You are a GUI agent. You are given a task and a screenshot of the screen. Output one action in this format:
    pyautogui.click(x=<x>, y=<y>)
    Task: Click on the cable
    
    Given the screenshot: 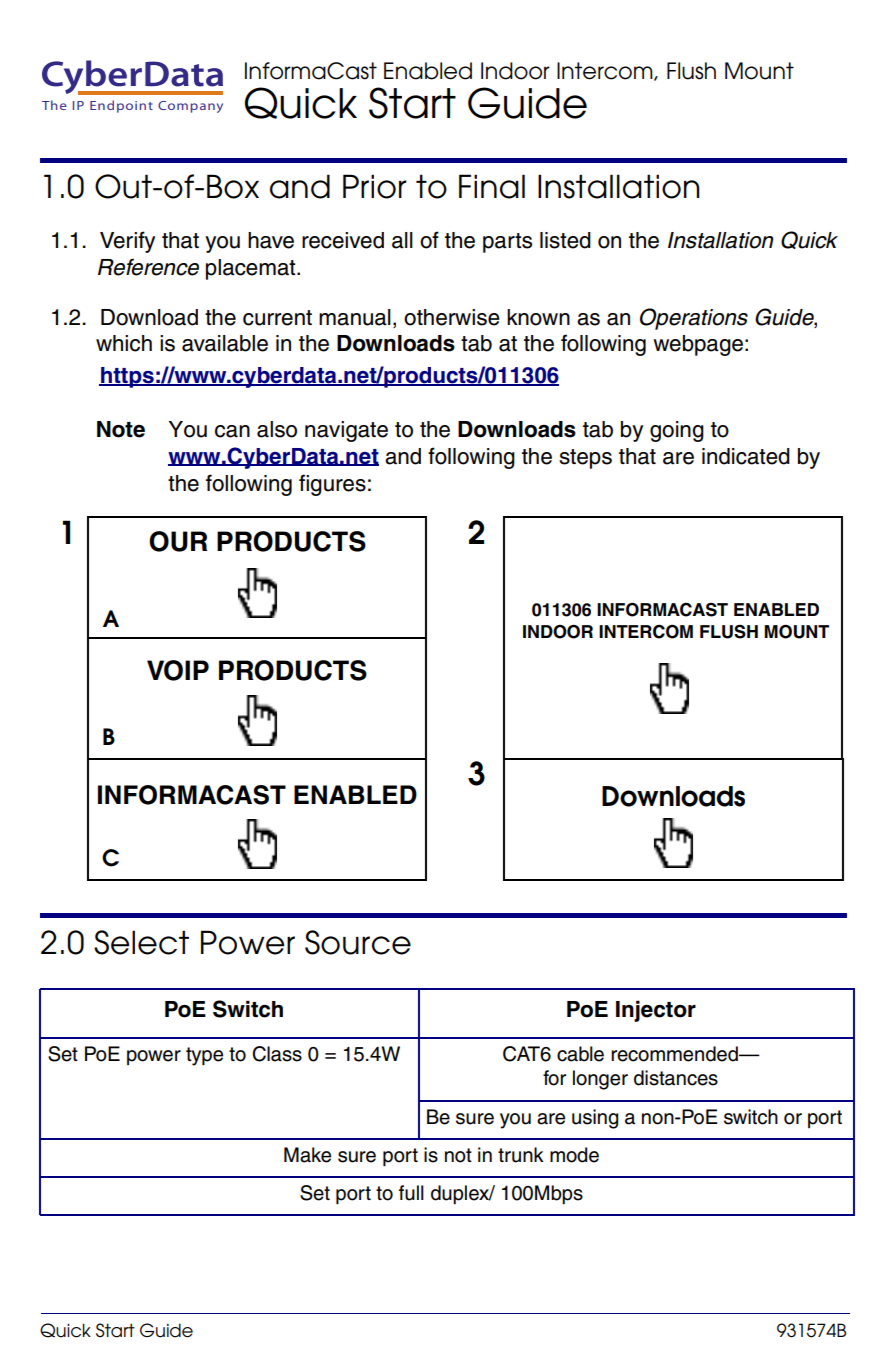 What is the action you would take?
    pyautogui.click(x=580, y=1054)
